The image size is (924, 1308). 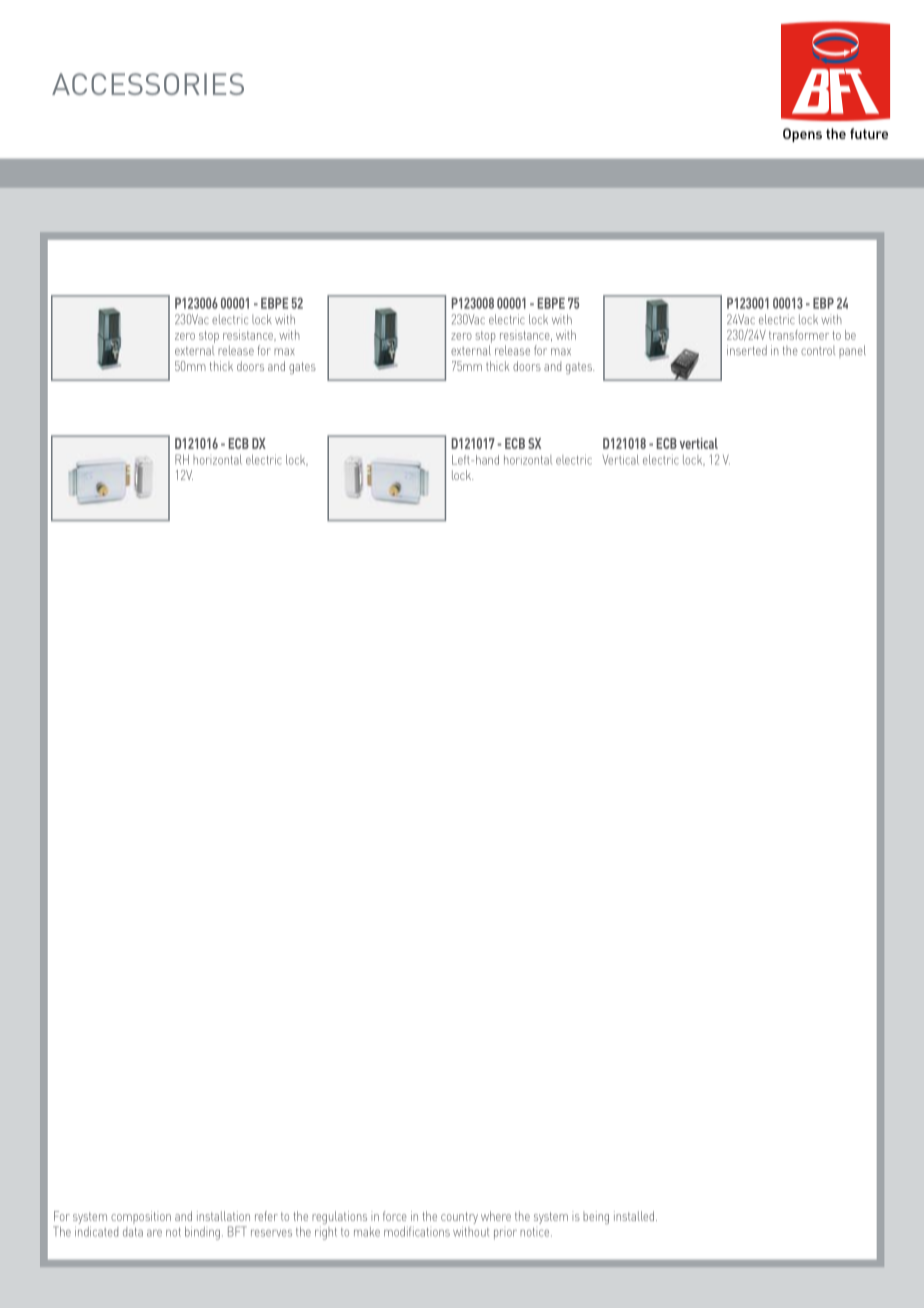 I want to click on where, so click(x=496, y=1216).
